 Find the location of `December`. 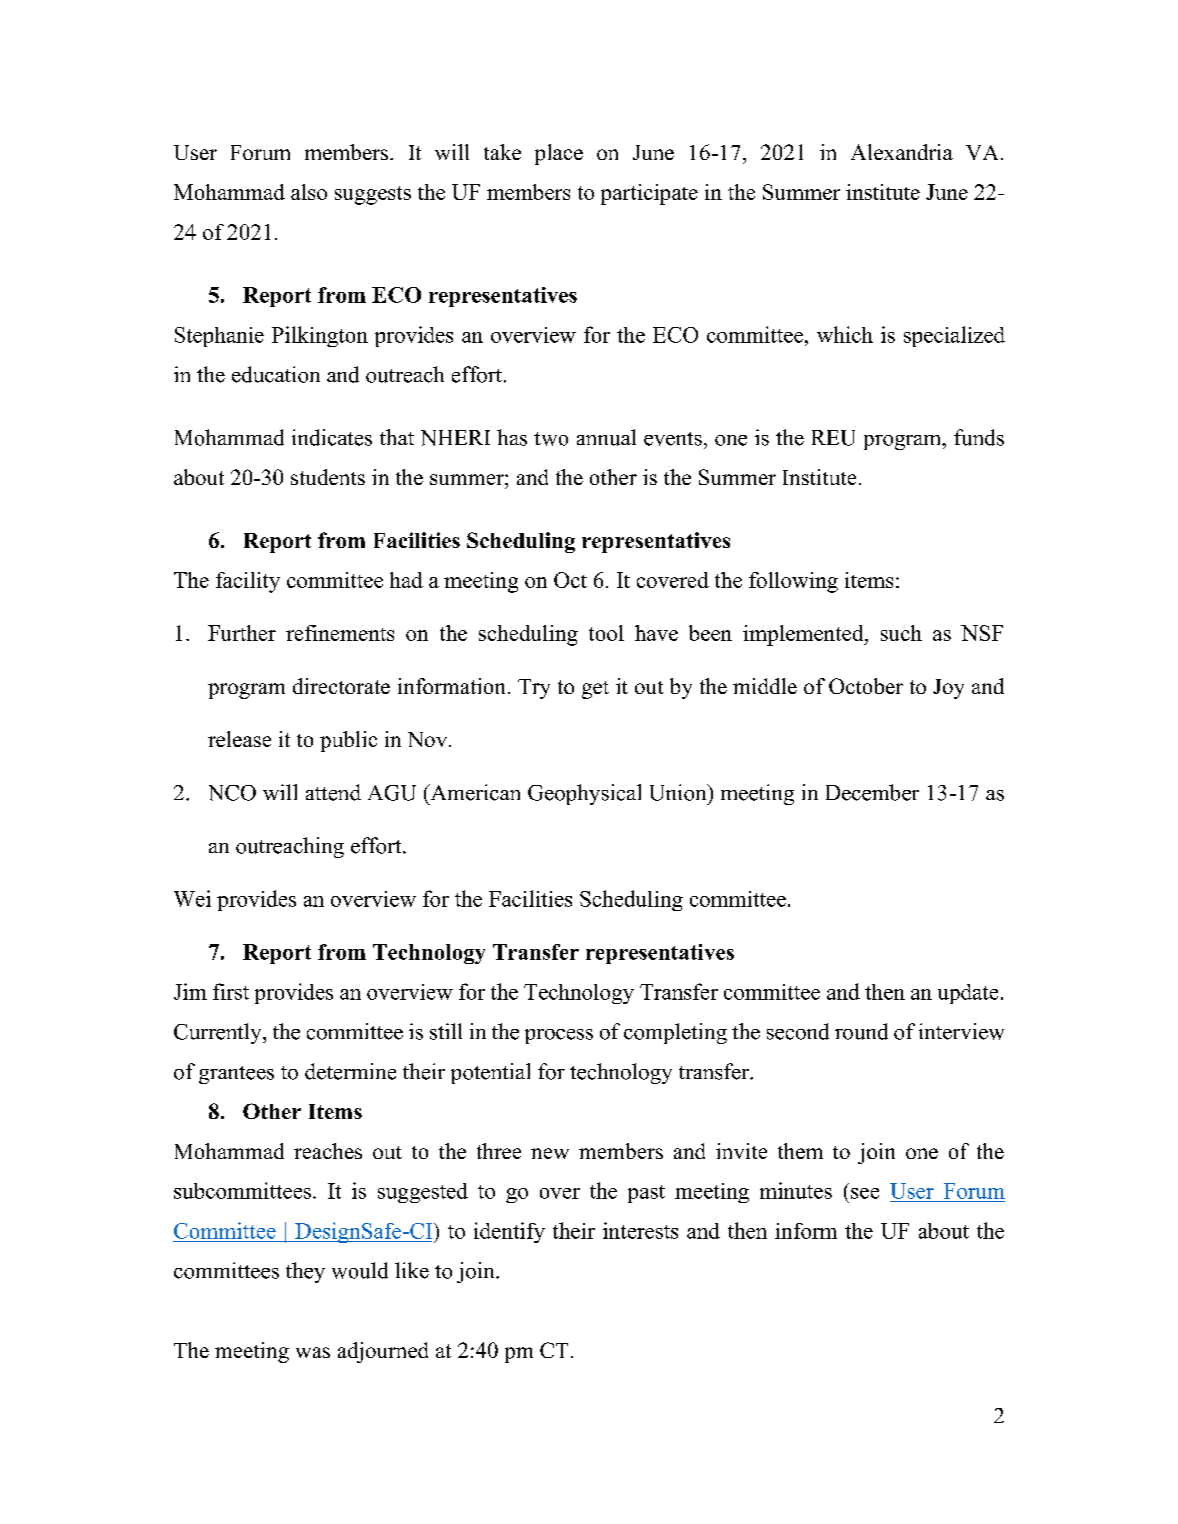

December is located at coordinates (872, 792).
